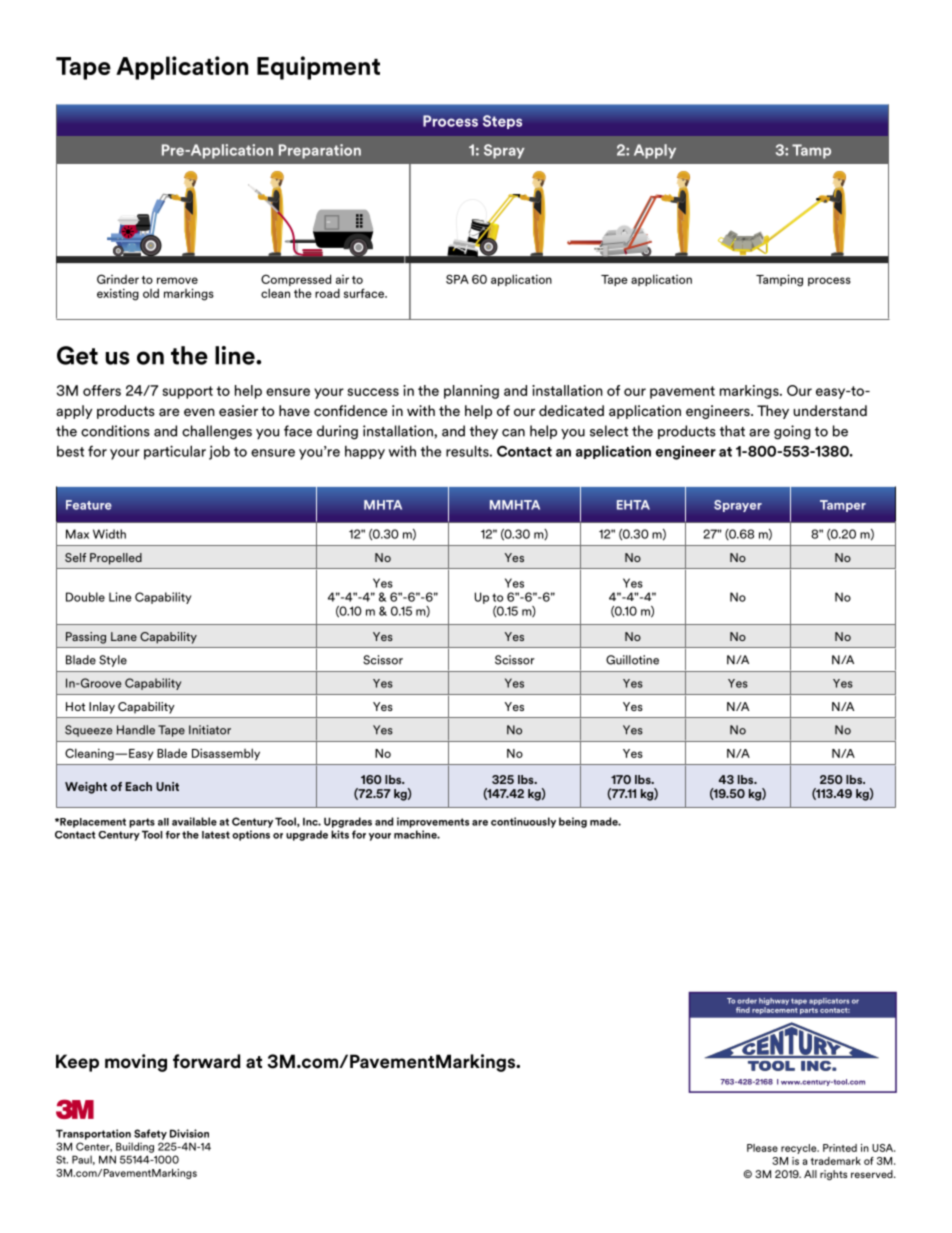 The image size is (952, 1233). Describe the element at coordinates (762, 1148) in the document. I see `Please` at that location.
